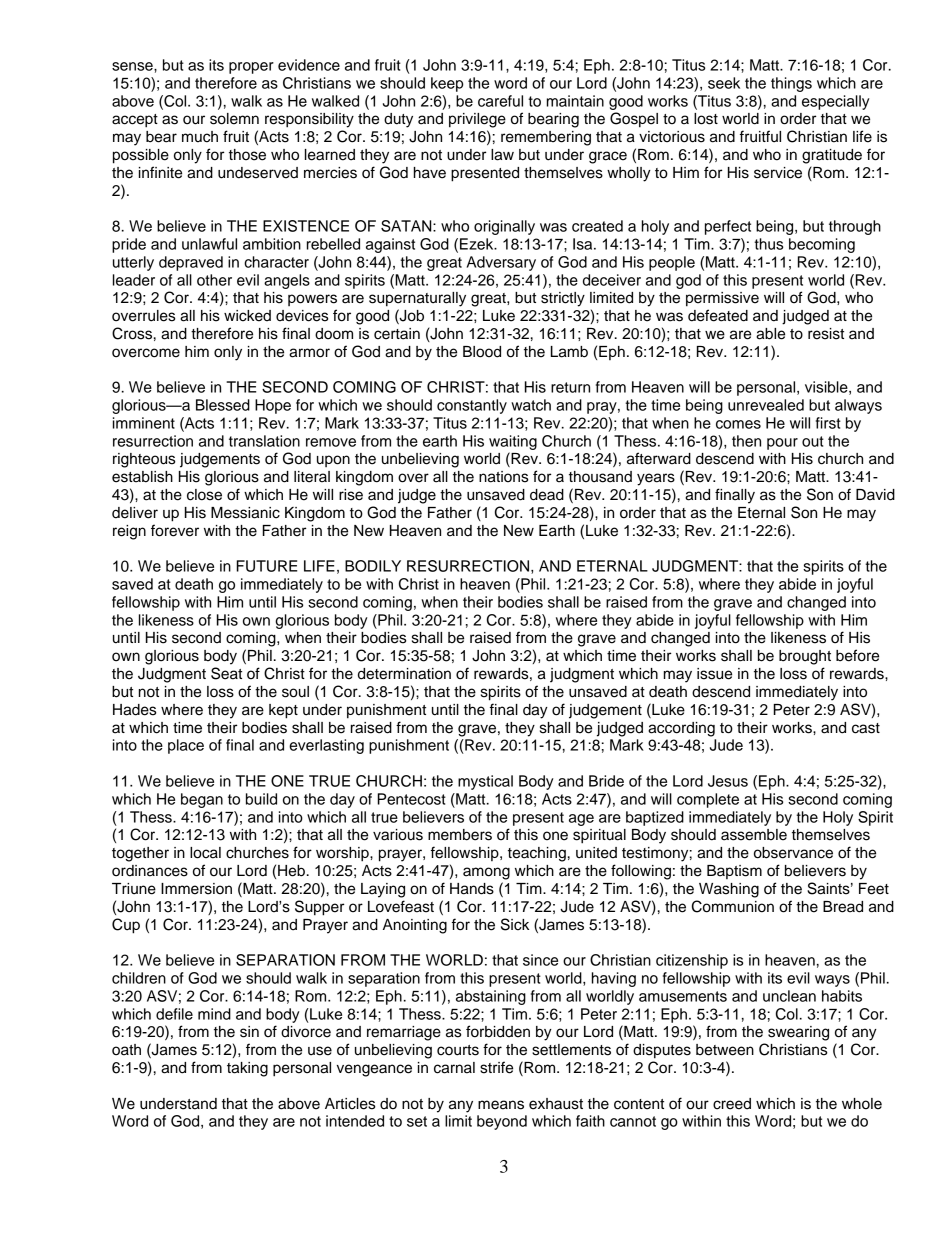  What do you see at coordinates (500, 101) in the screenshot?
I see `careful` at bounding box center [500, 101].
